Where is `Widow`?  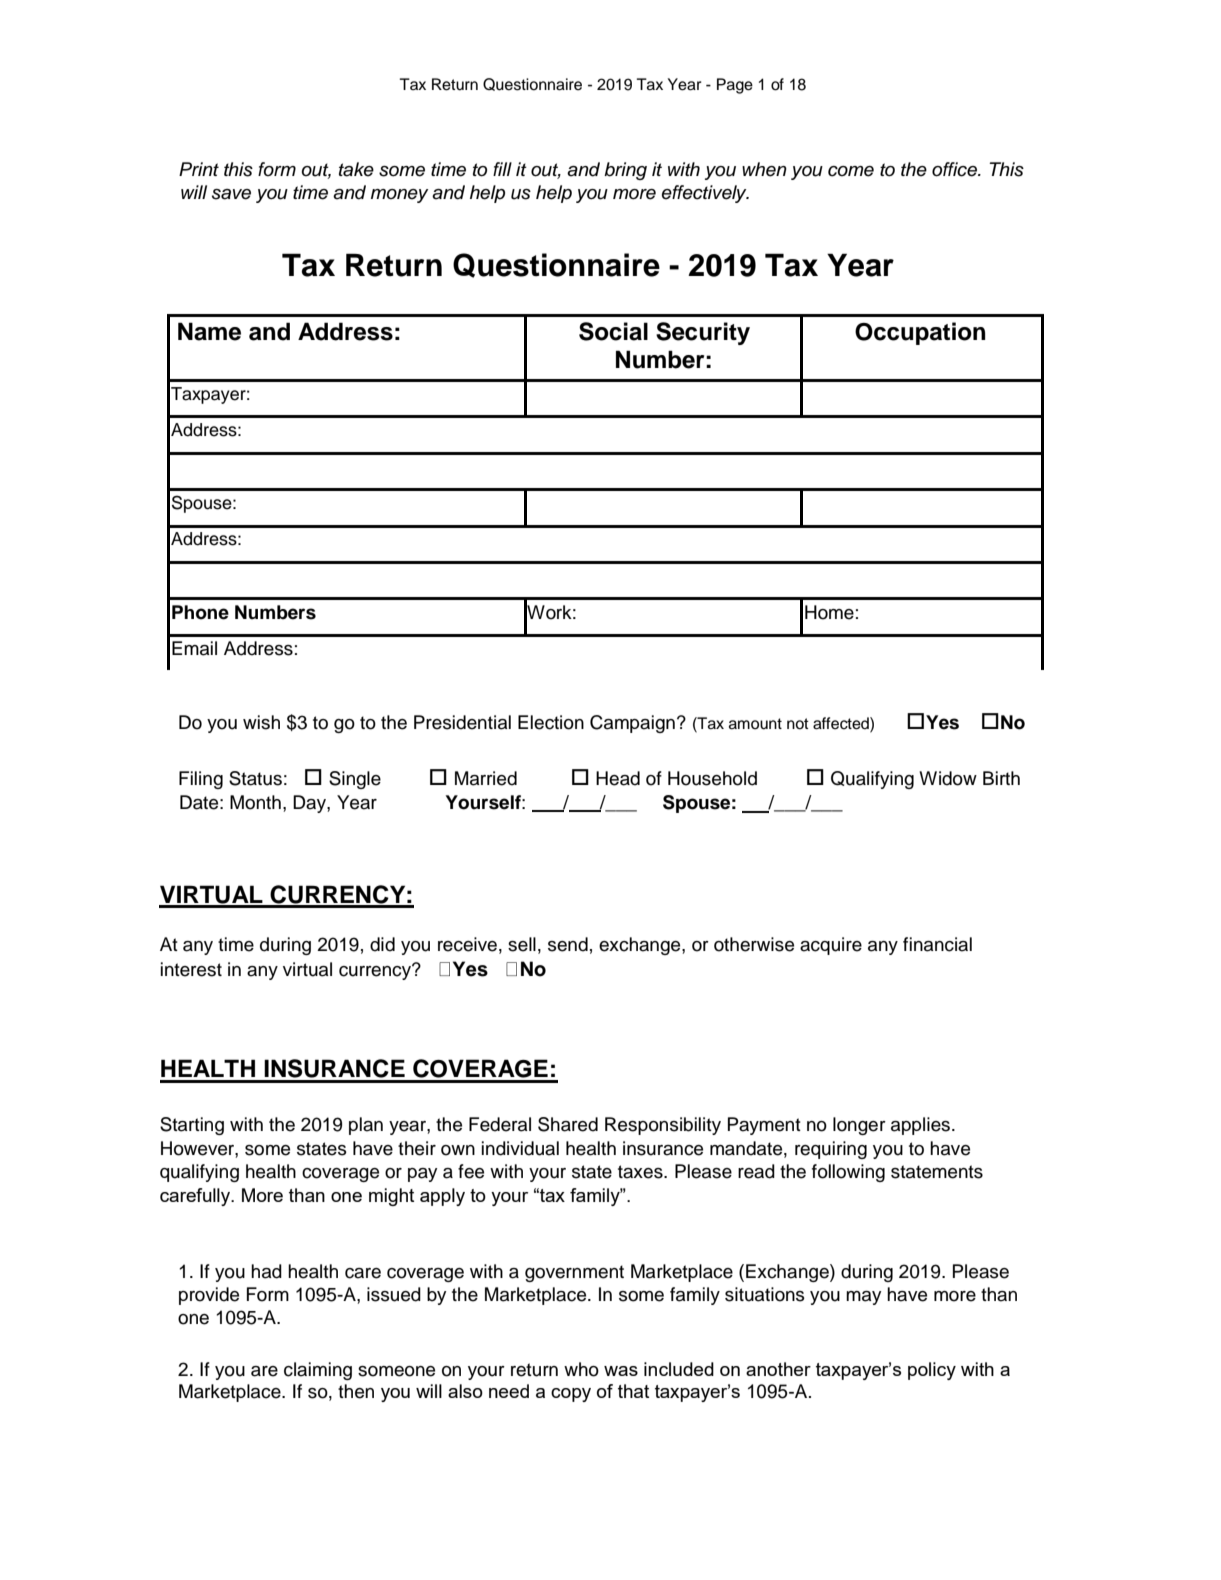 Widow is located at coordinates (948, 778).
